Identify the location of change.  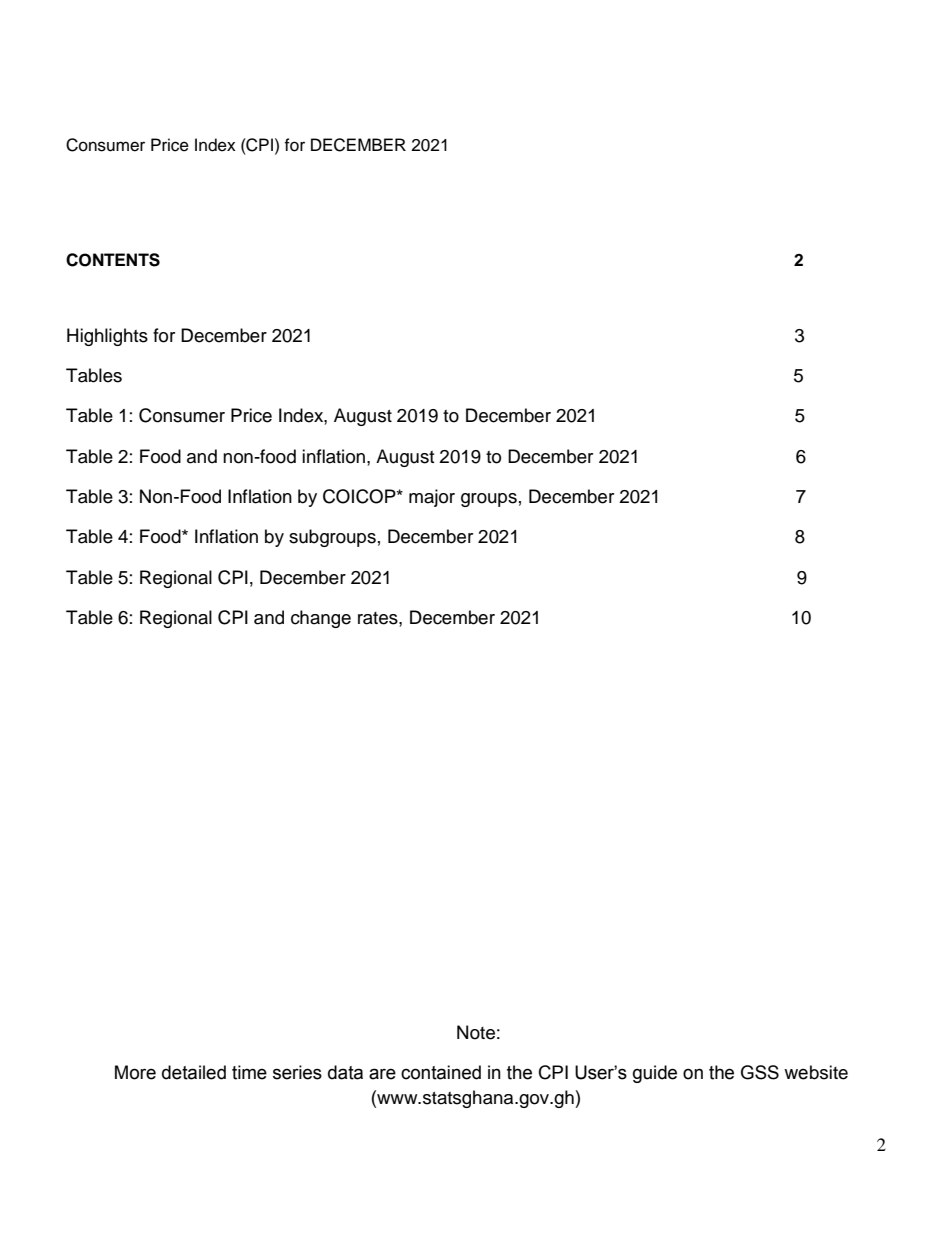
(321, 619).
